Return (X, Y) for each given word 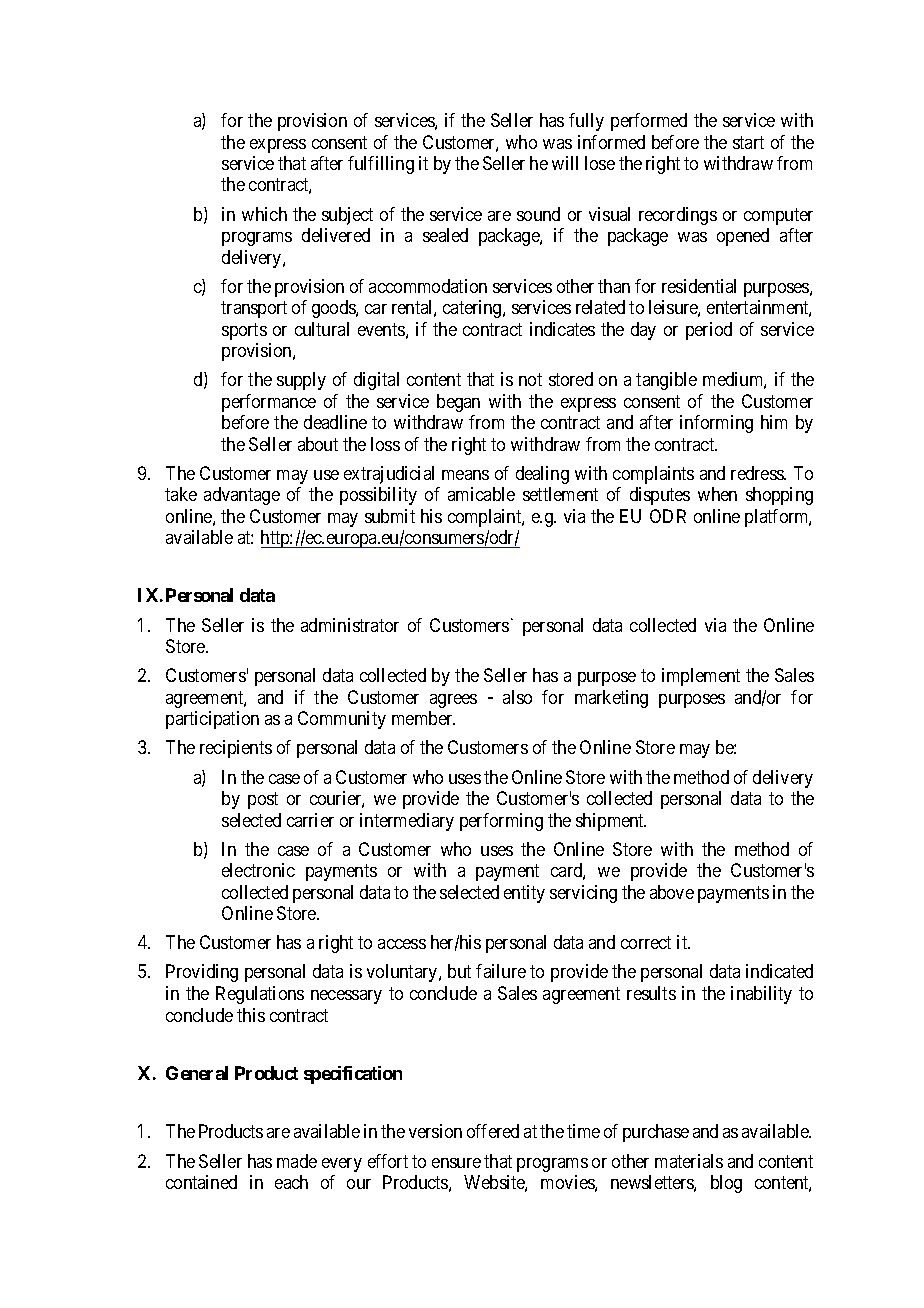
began (458, 403)
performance (269, 403)
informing (716, 424)
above (672, 892)
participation (212, 720)
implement (701, 677)
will (565, 163)
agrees (453, 701)
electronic (258, 870)
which (264, 214)
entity (524, 894)
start (748, 142)
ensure (456, 1163)
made (297, 1161)
